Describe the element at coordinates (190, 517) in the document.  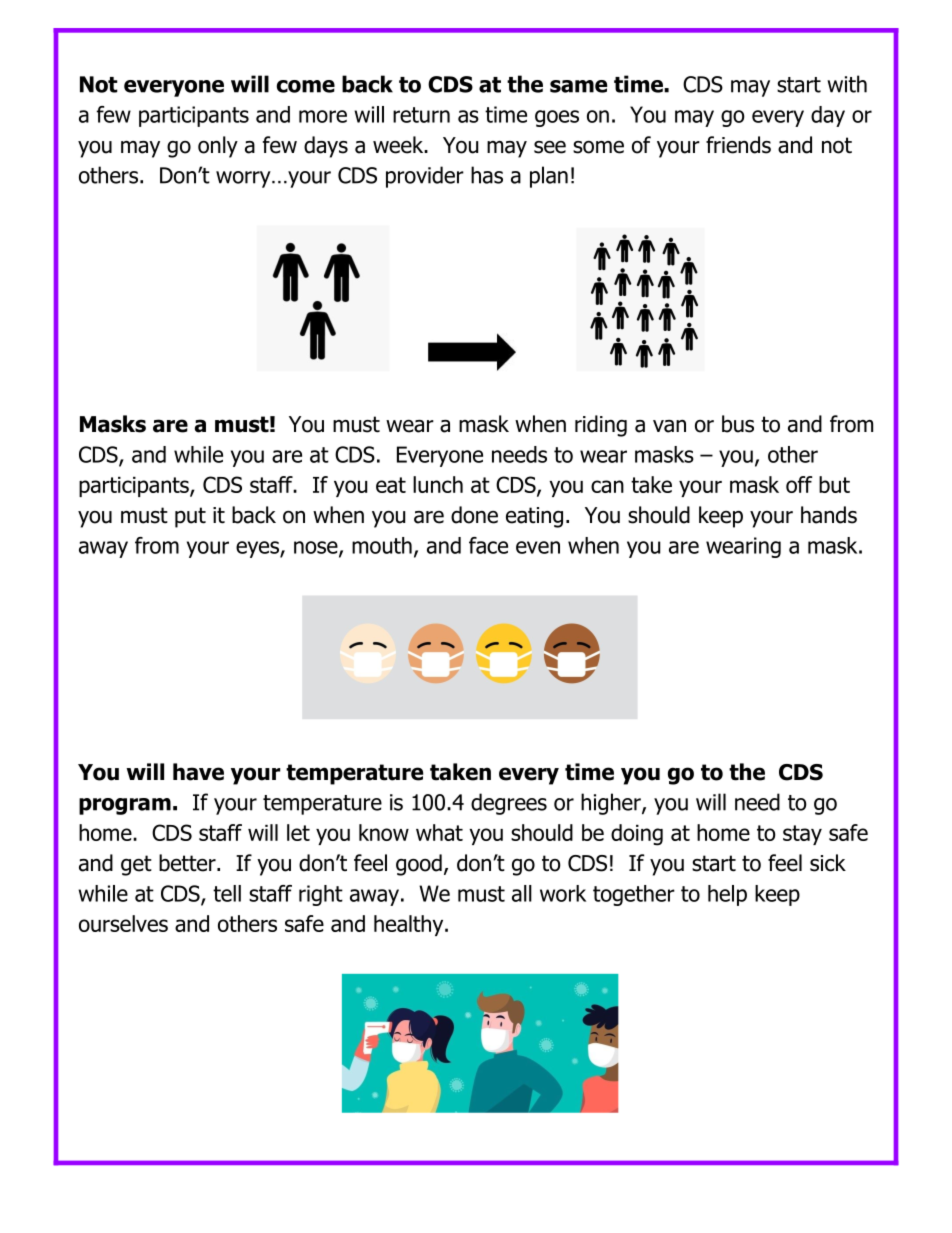
I see `put` at that location.
